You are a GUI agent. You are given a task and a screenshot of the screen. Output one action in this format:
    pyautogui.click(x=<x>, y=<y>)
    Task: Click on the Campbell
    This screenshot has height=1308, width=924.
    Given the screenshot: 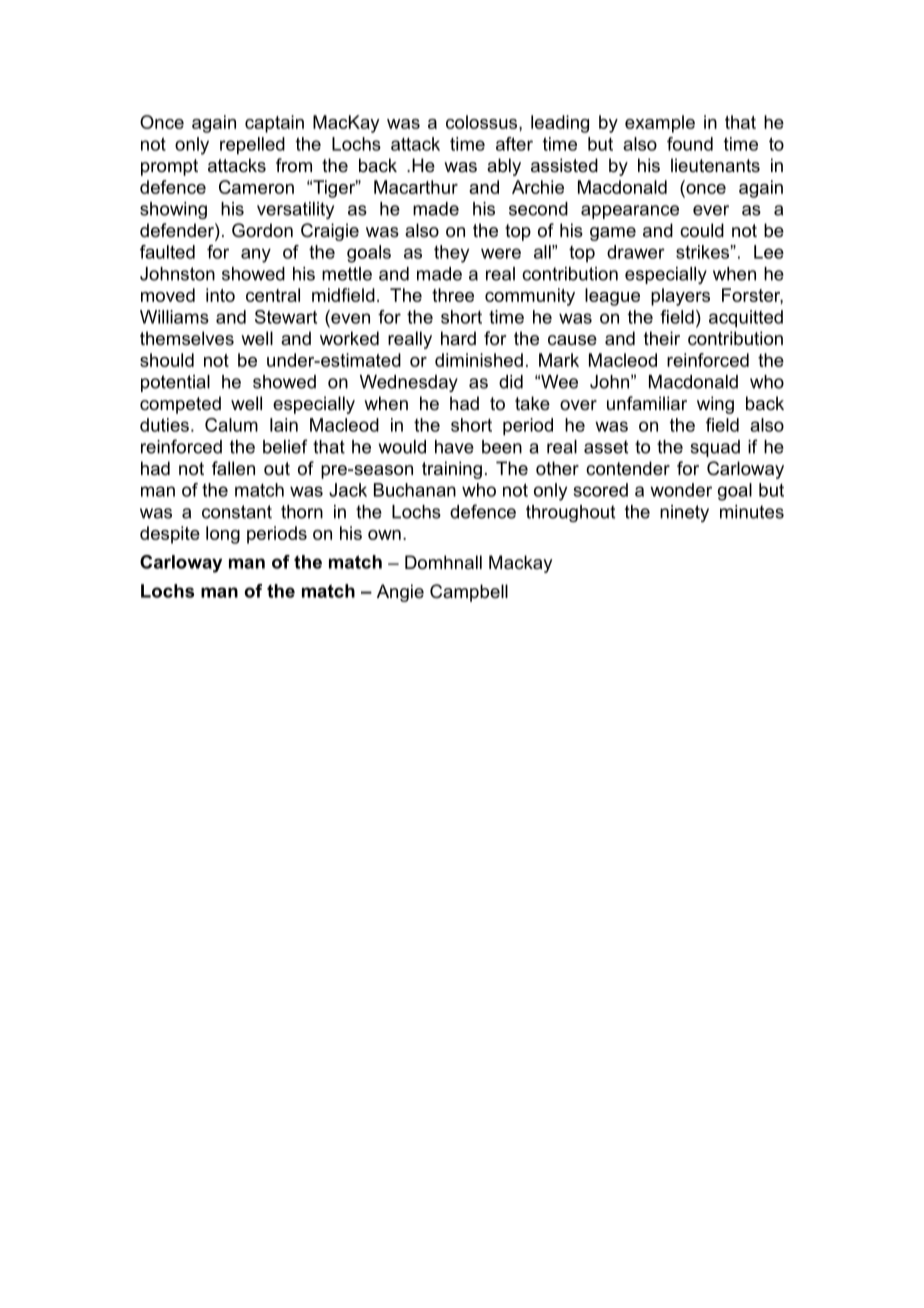 What is the action you would take?
    pyautogui.click(x=469, y=593)
